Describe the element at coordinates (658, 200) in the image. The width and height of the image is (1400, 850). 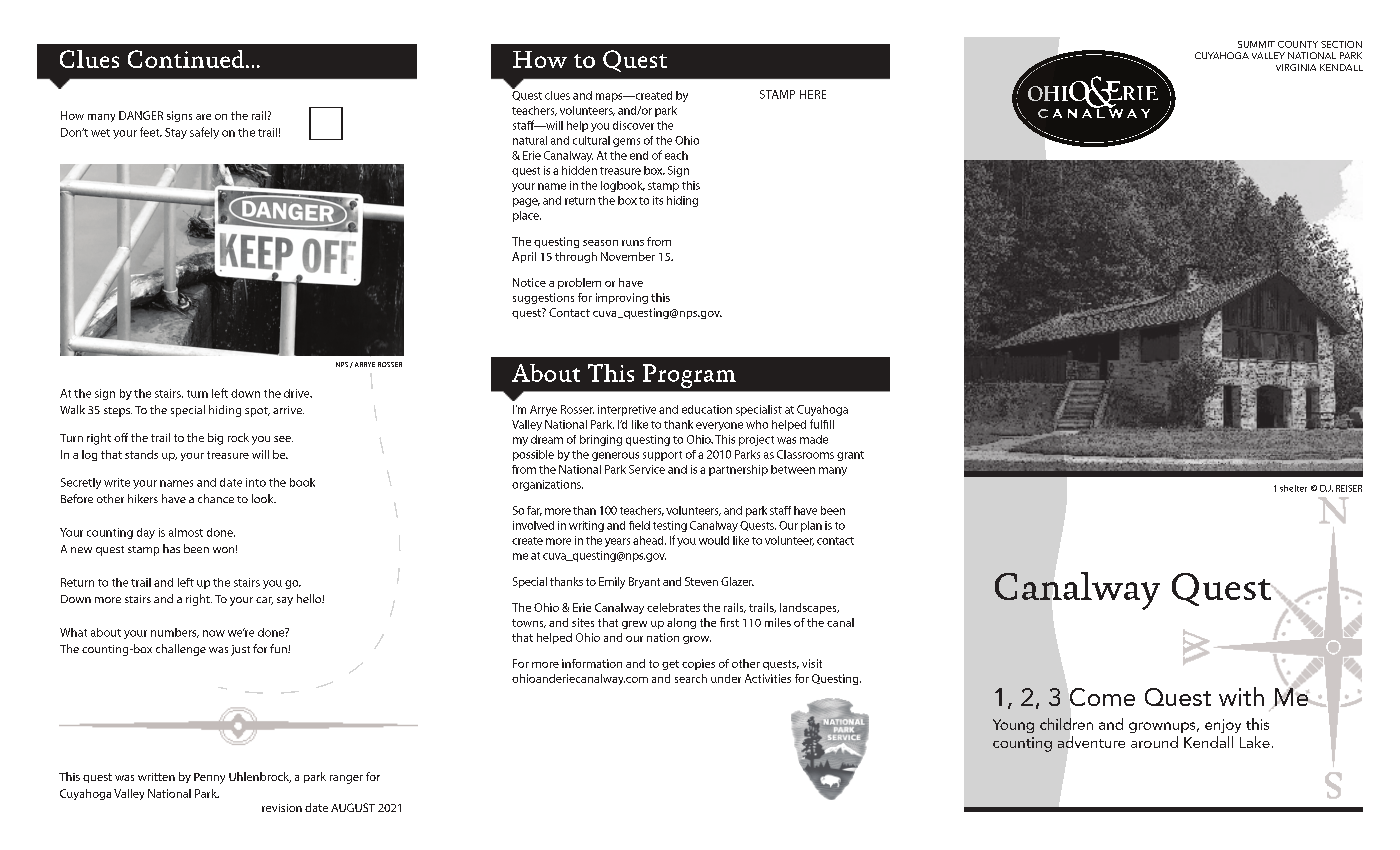
I see `its` at that location.
